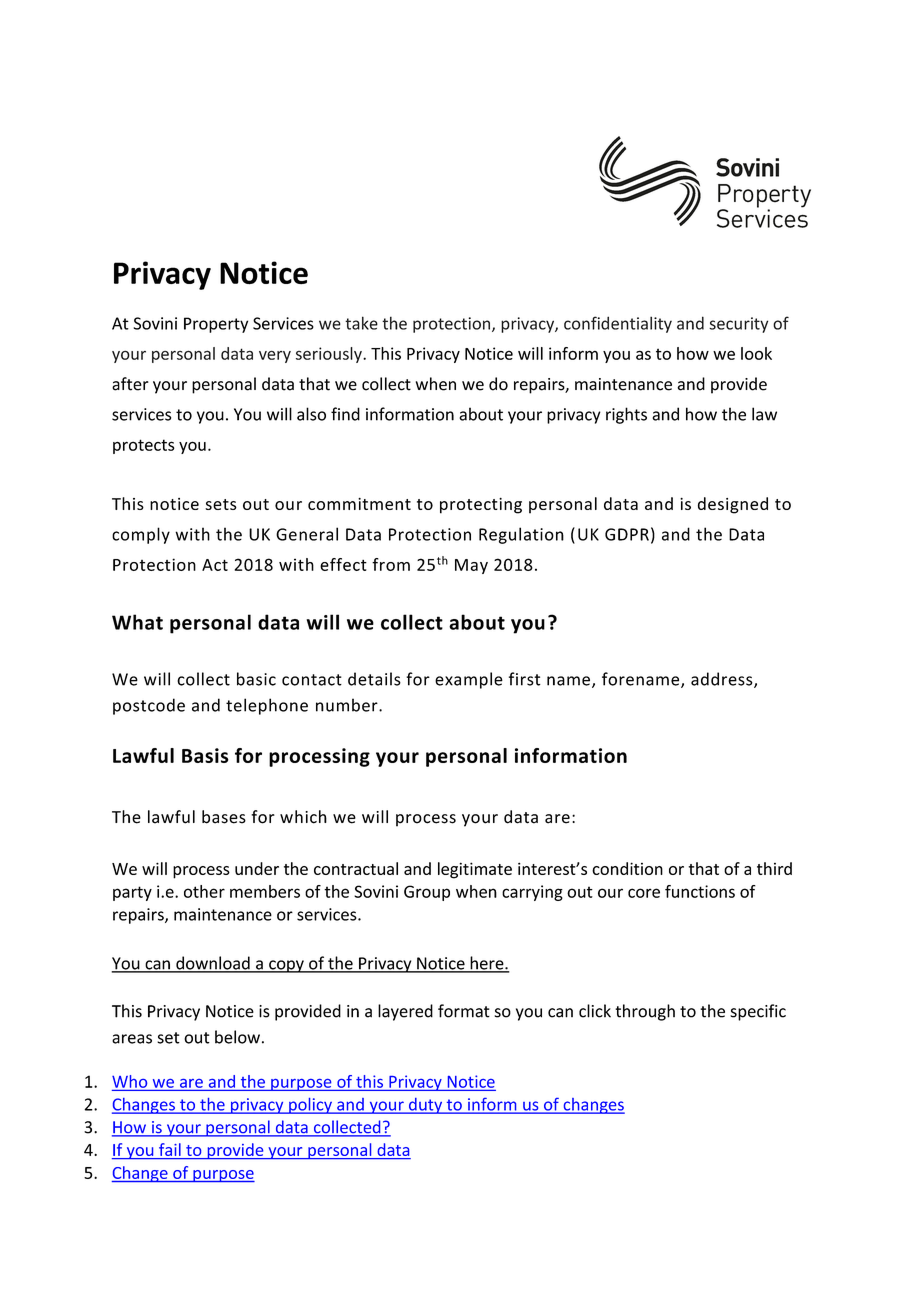  Describe the element at coordinates (469, 680) in the page. I see `example` at that location.
